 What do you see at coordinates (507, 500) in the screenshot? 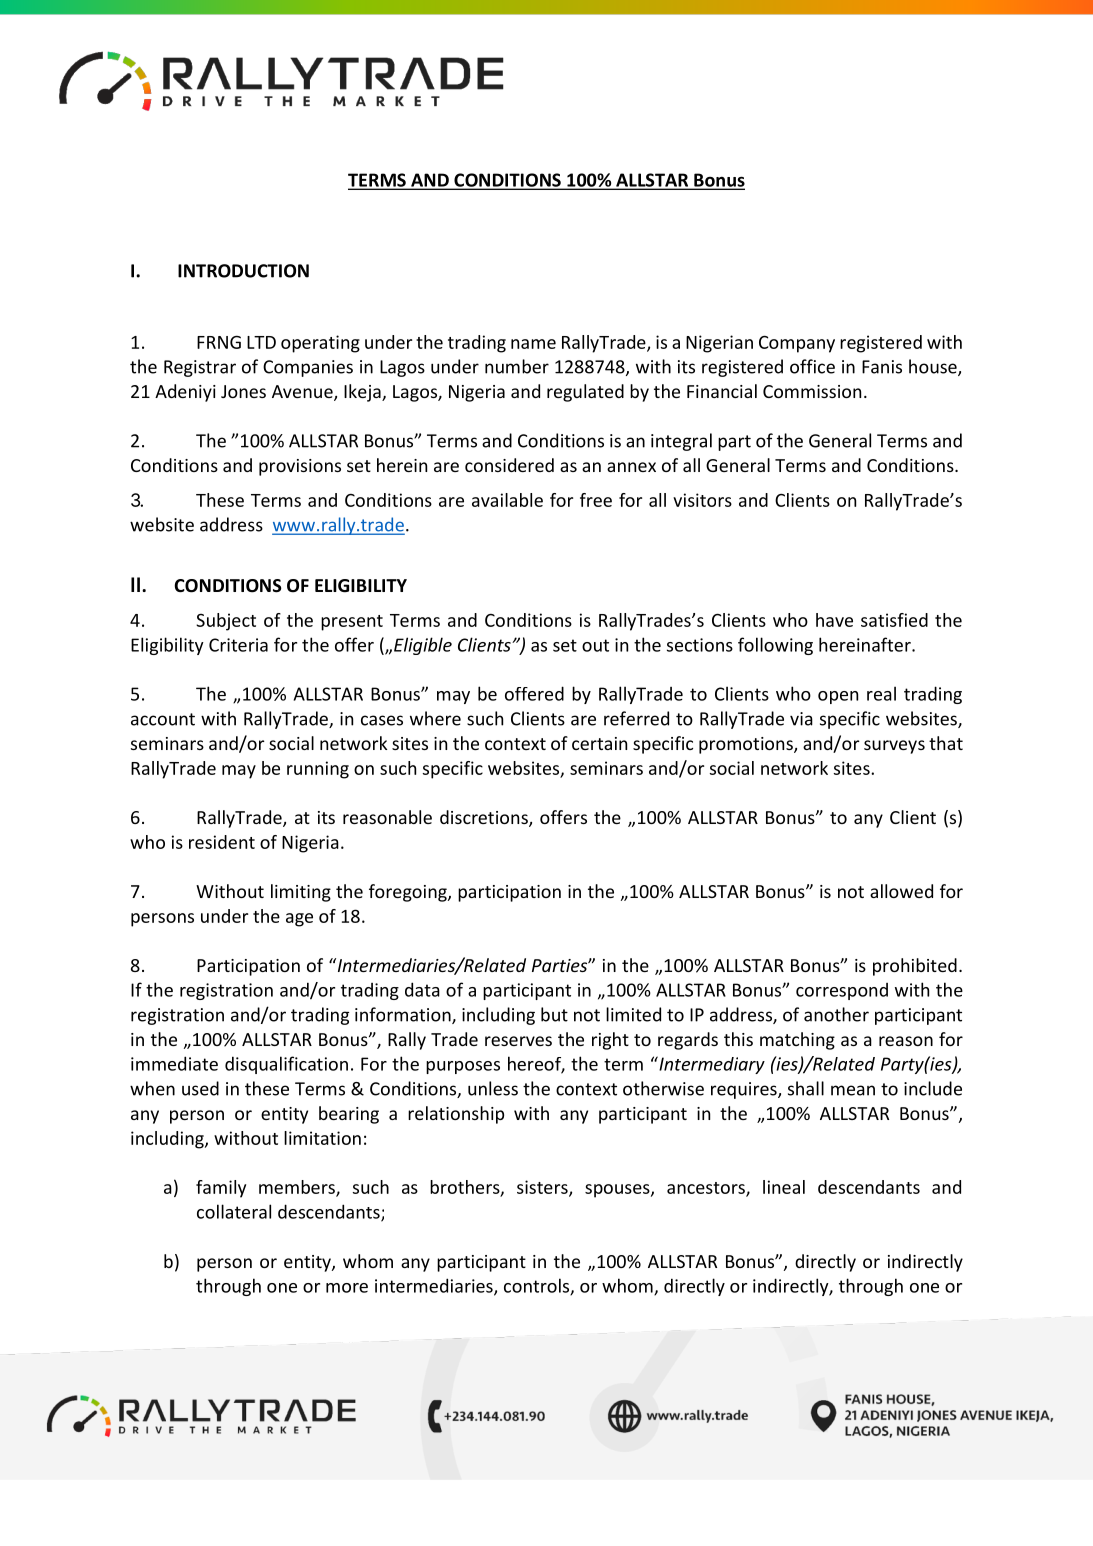
I see `available` at bounding box center [507, 500].
